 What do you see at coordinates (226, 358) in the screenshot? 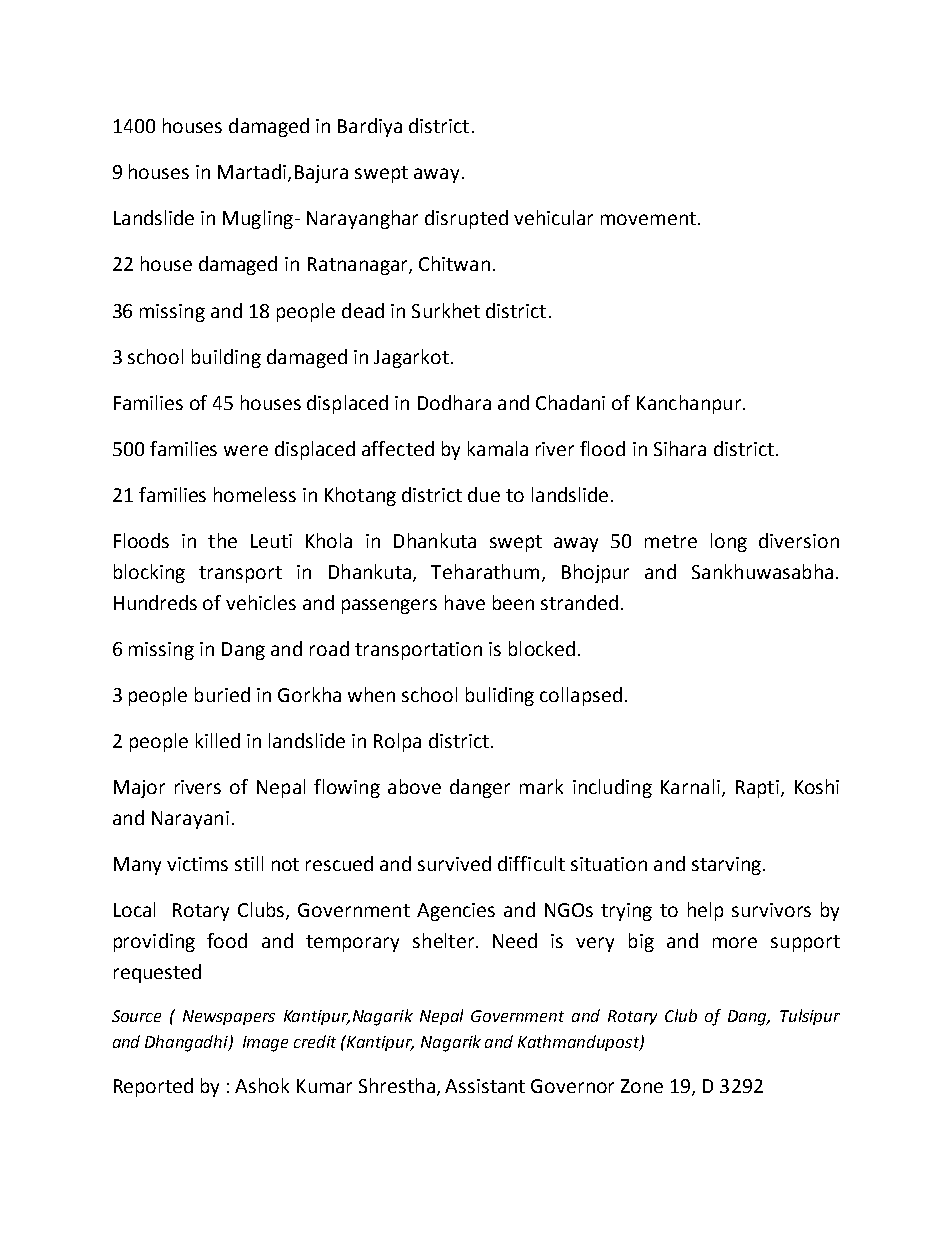
I see `building` at bounding box center [226, 358].
